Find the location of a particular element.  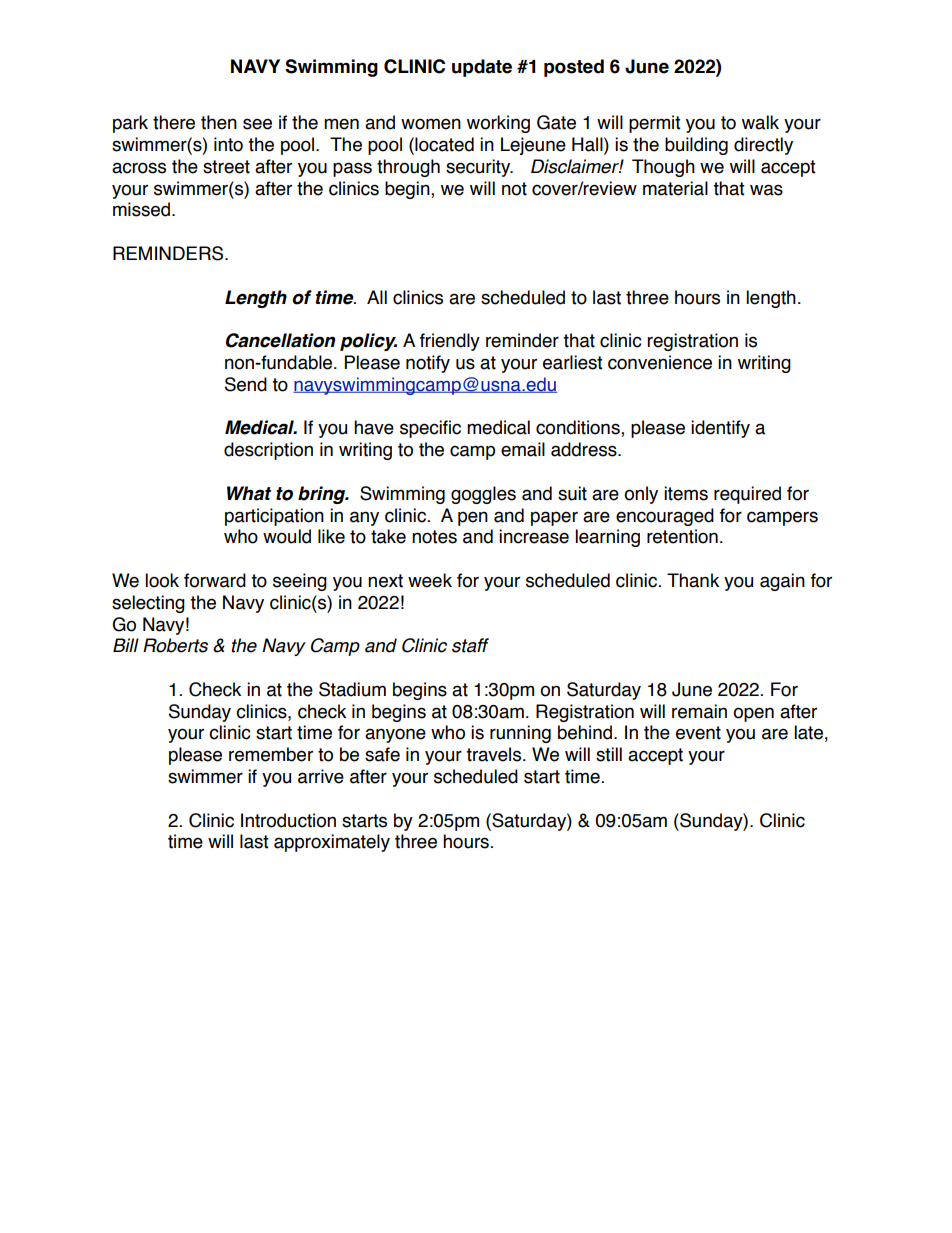

Introduction is located at coordinates (288, 820).
